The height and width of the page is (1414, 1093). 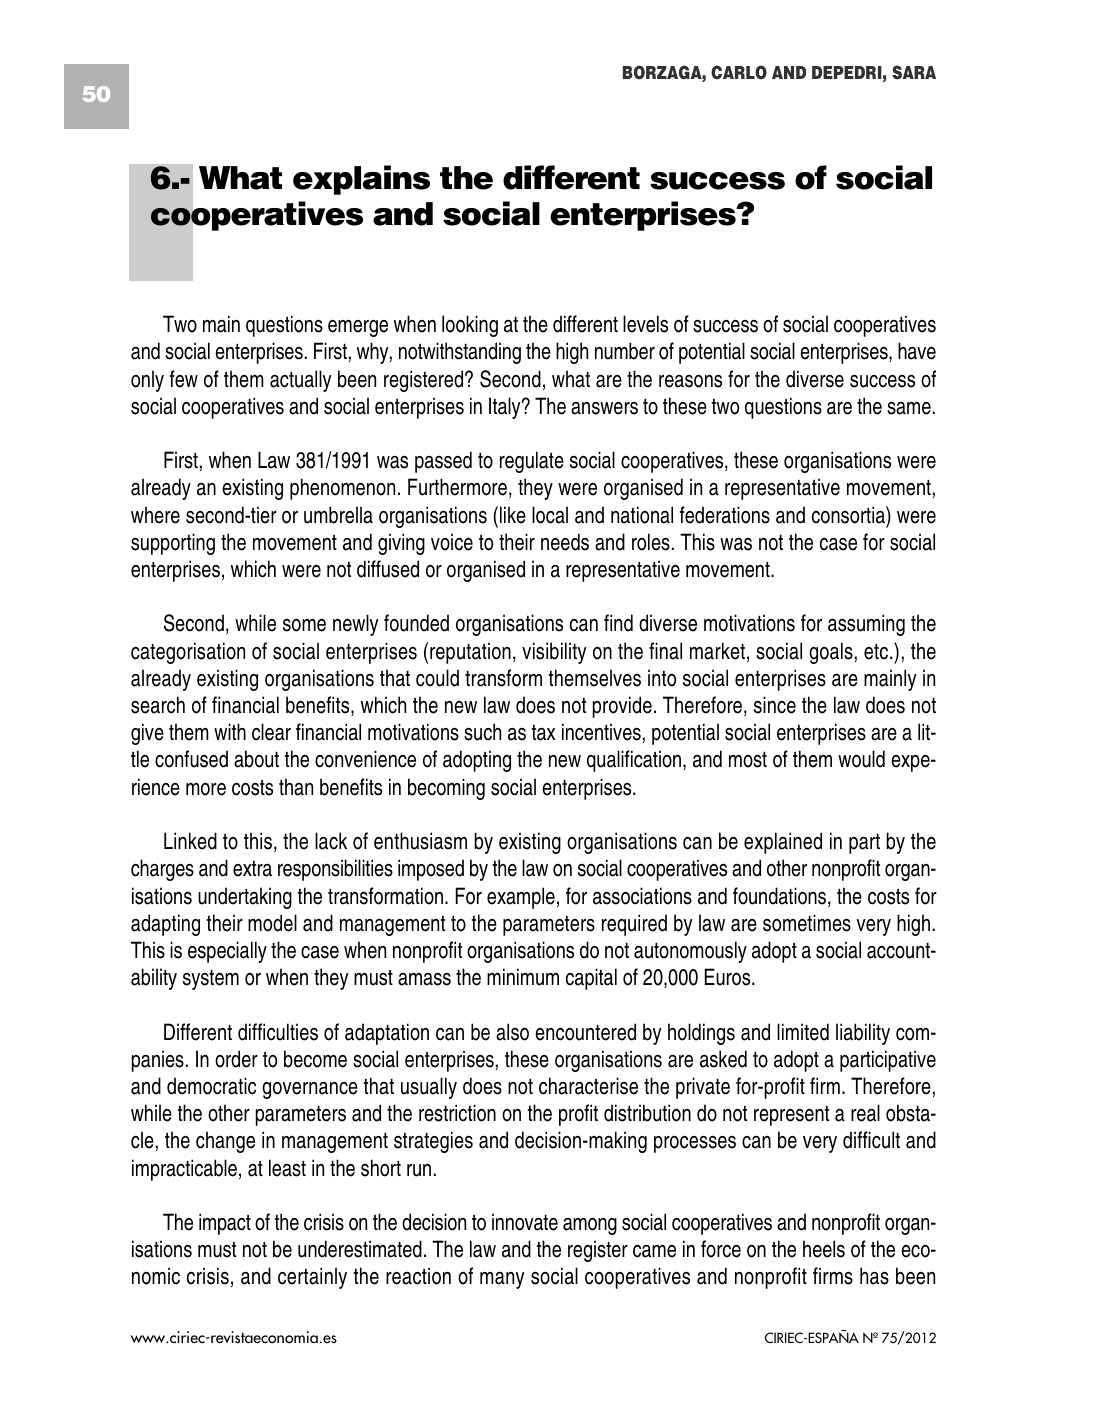 I want to click on have, so click(x=917, y=351).
